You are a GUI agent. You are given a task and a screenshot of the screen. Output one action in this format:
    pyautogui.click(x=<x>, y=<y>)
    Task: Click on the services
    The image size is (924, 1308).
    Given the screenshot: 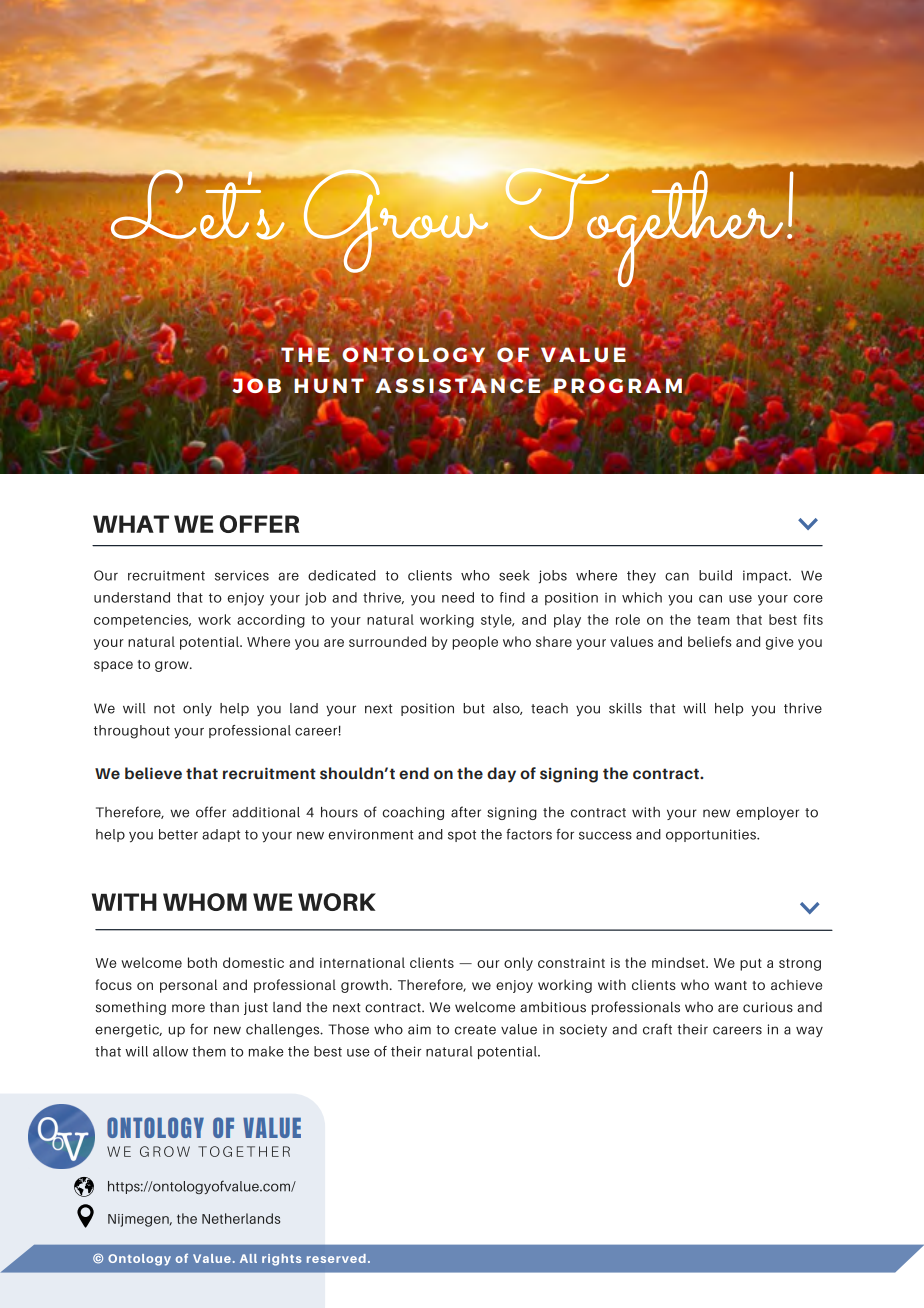 What is the action you would take?
    pyautogui.click(x=242, y=575)
